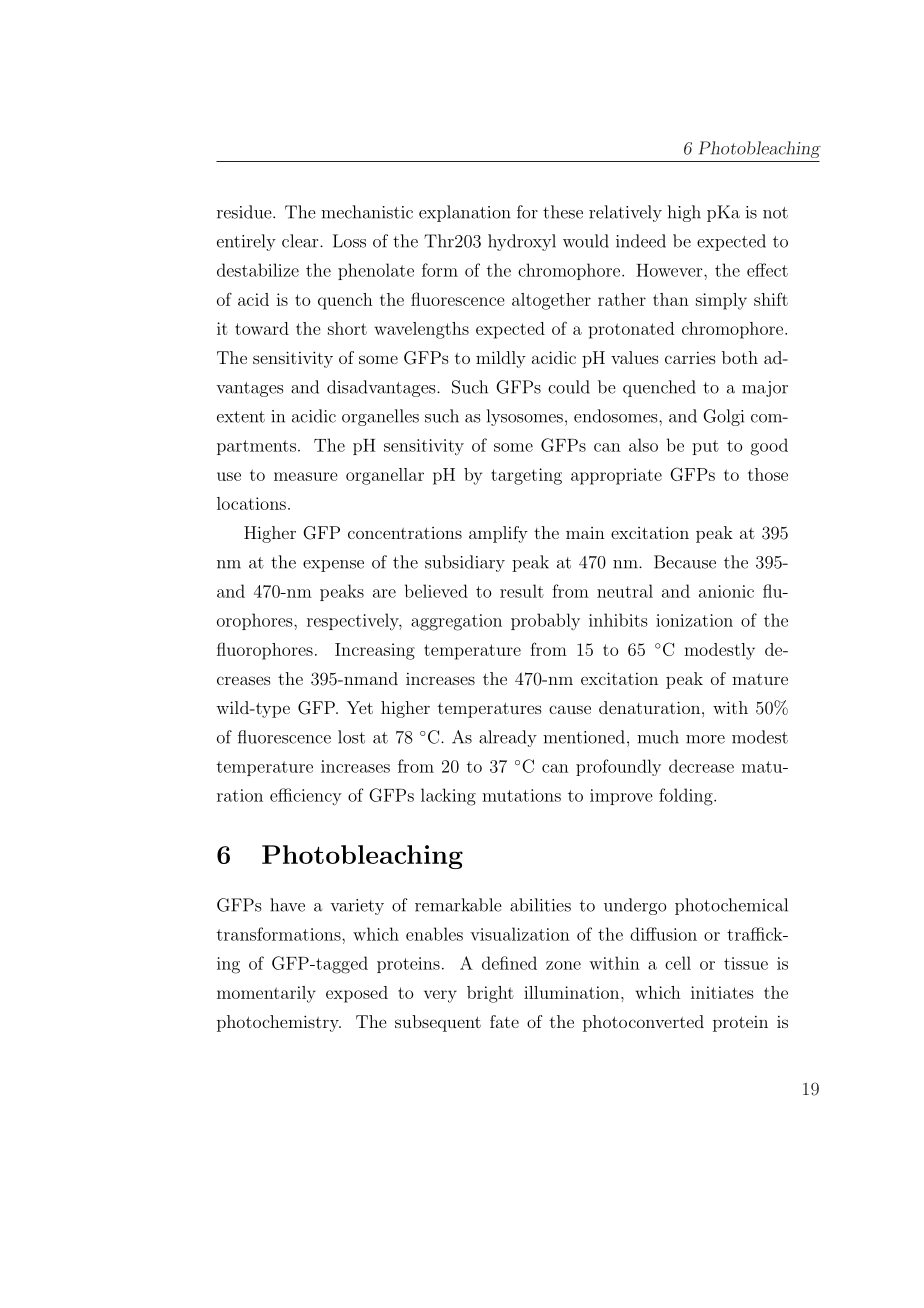 This document has width=924, height=1308. I want to click on hydroxyl, so click(522, 242).
